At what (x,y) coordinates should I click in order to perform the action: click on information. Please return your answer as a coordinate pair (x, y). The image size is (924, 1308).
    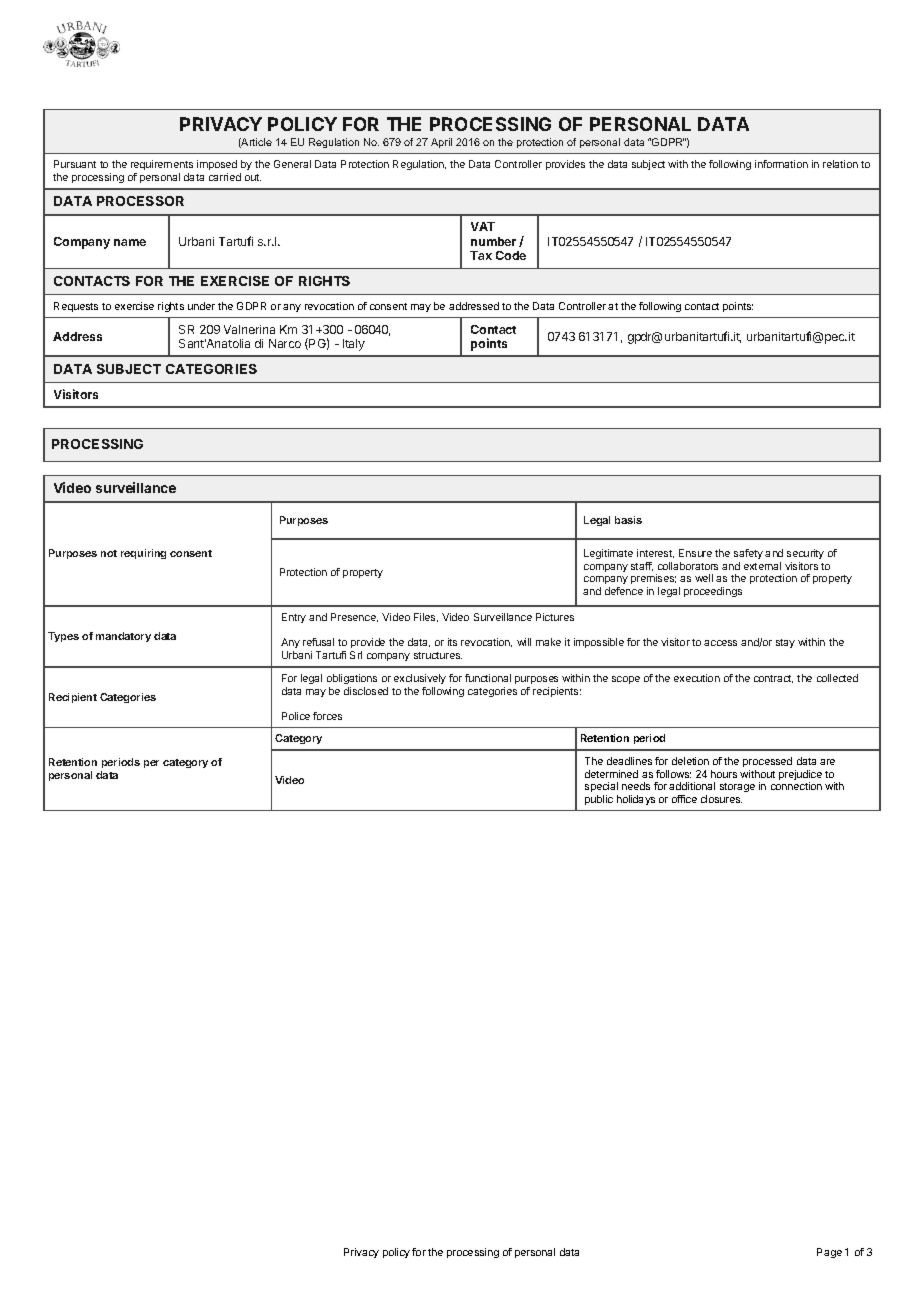
    Looking at the image, I should click on (781, 164).
